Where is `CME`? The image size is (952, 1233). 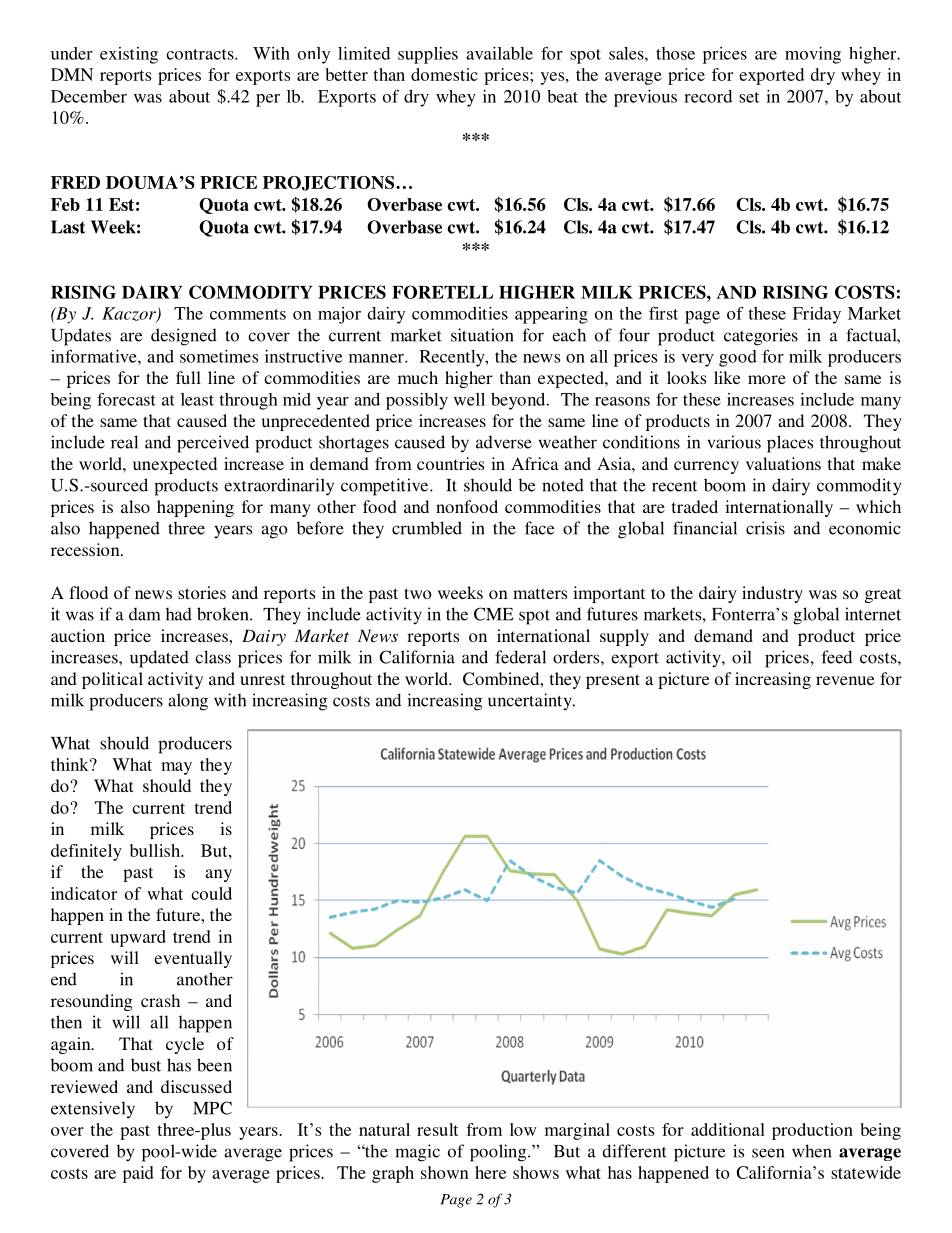 CME is located at coordinates (494, 614).
